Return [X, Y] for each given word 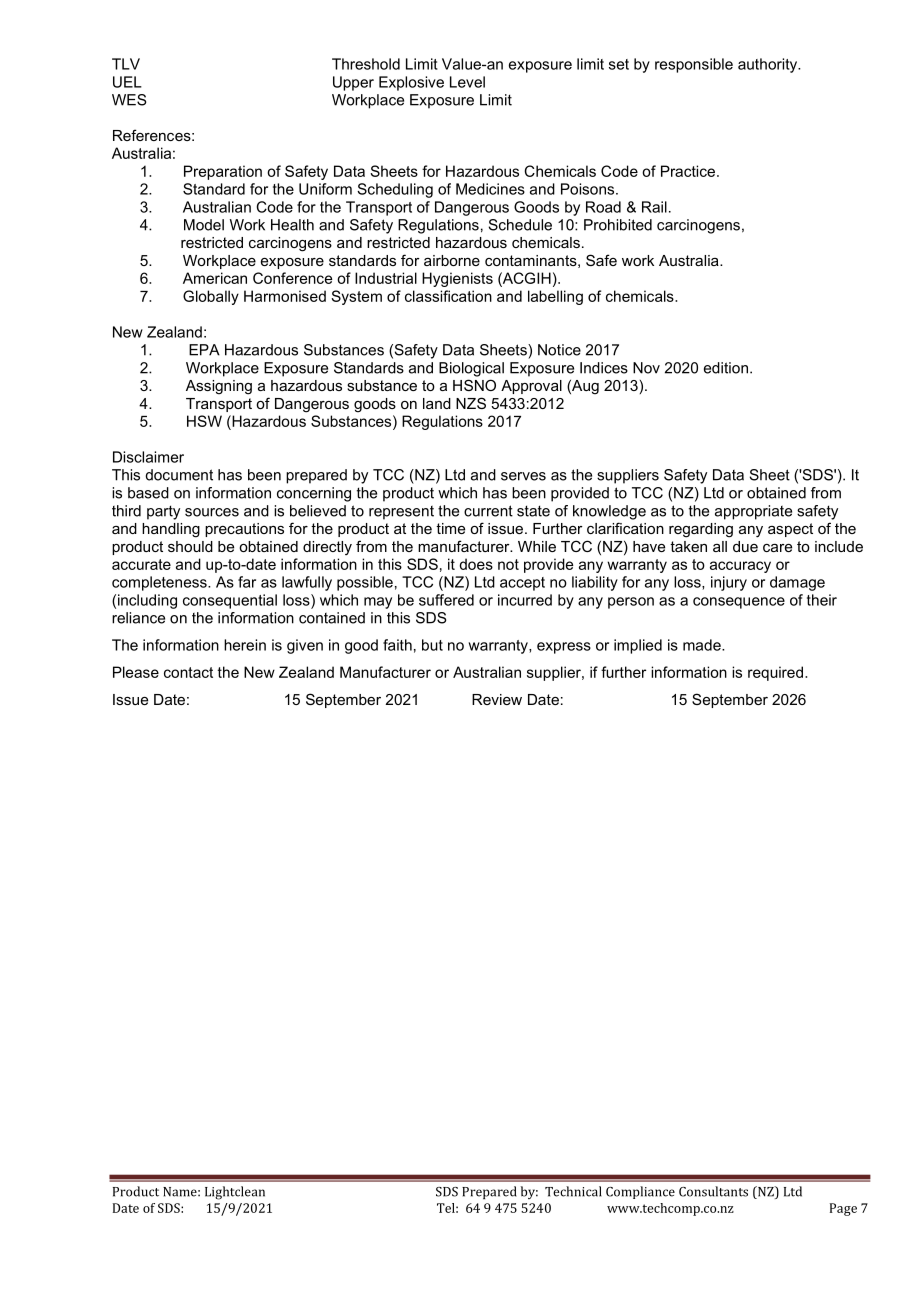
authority [769, 65]
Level [467, 82]
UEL [127, 82]
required [777, 673]
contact [188, 672]
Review [497, 699]
